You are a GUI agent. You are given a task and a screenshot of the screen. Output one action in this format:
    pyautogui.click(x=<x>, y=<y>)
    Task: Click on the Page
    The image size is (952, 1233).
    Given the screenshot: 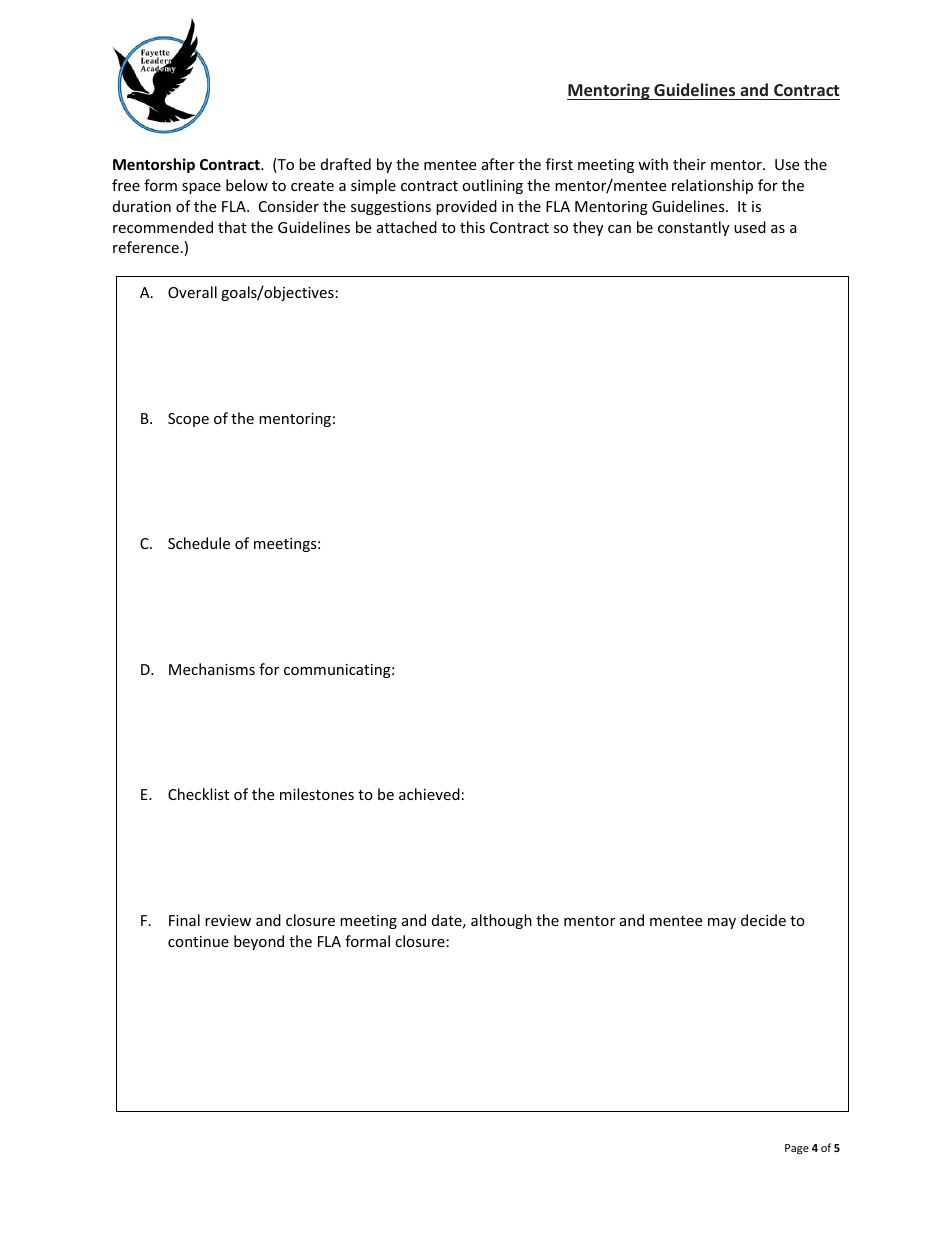 What is the action you would take?
    pyautogui.click(x=797, y=1149)
